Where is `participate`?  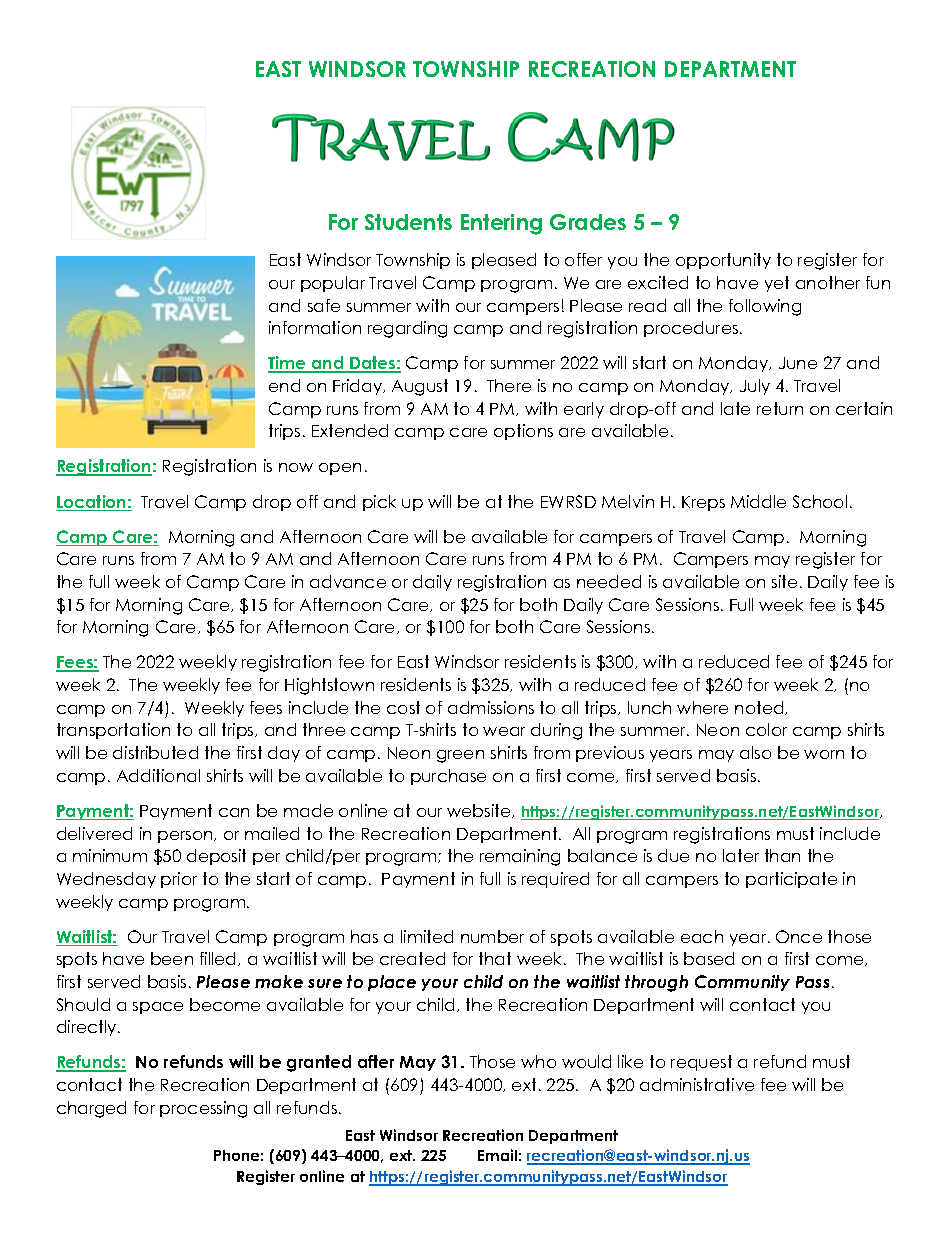
participate is located at coordinates (791, 880).
